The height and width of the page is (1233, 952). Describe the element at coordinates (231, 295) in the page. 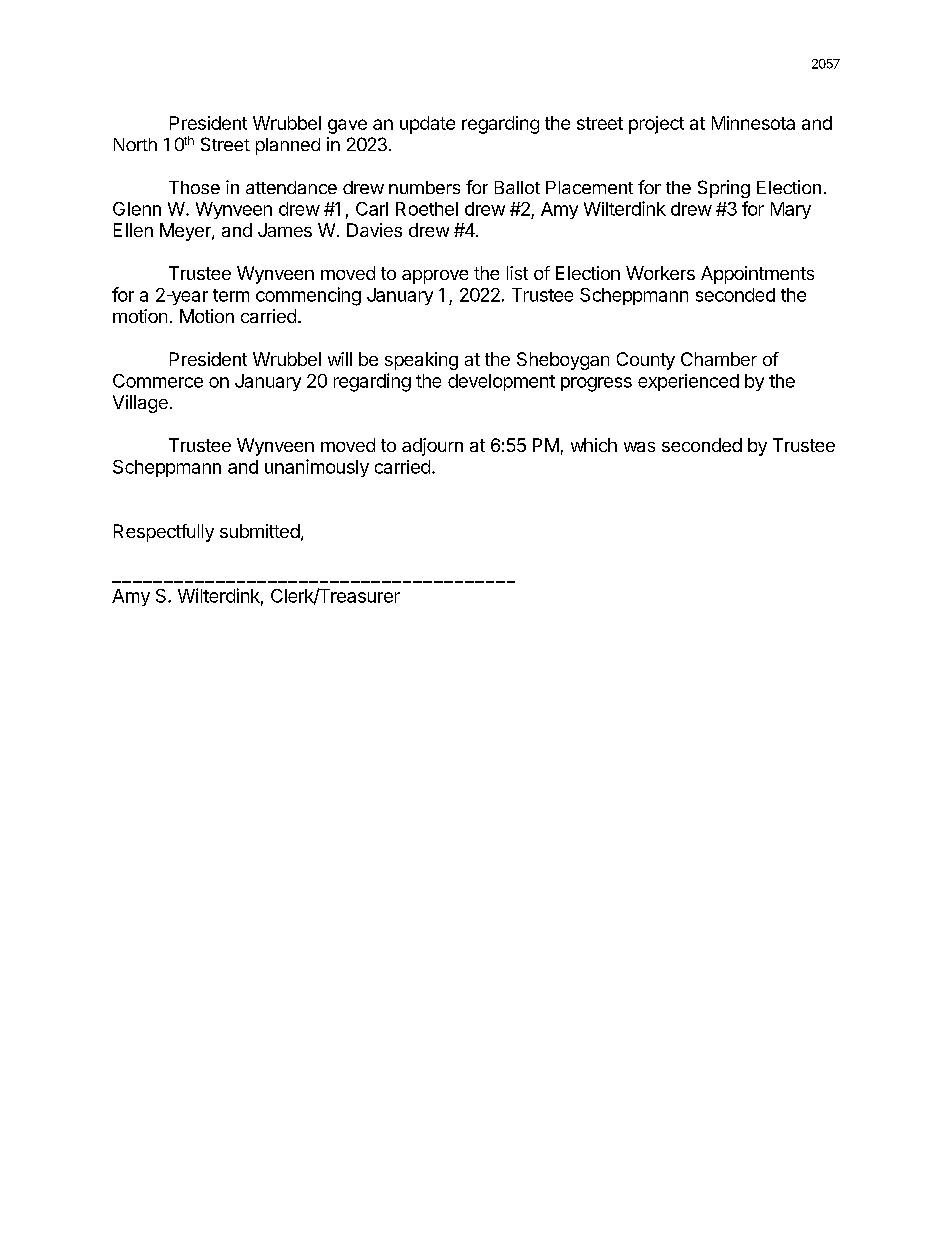

I see `term` at that location.
